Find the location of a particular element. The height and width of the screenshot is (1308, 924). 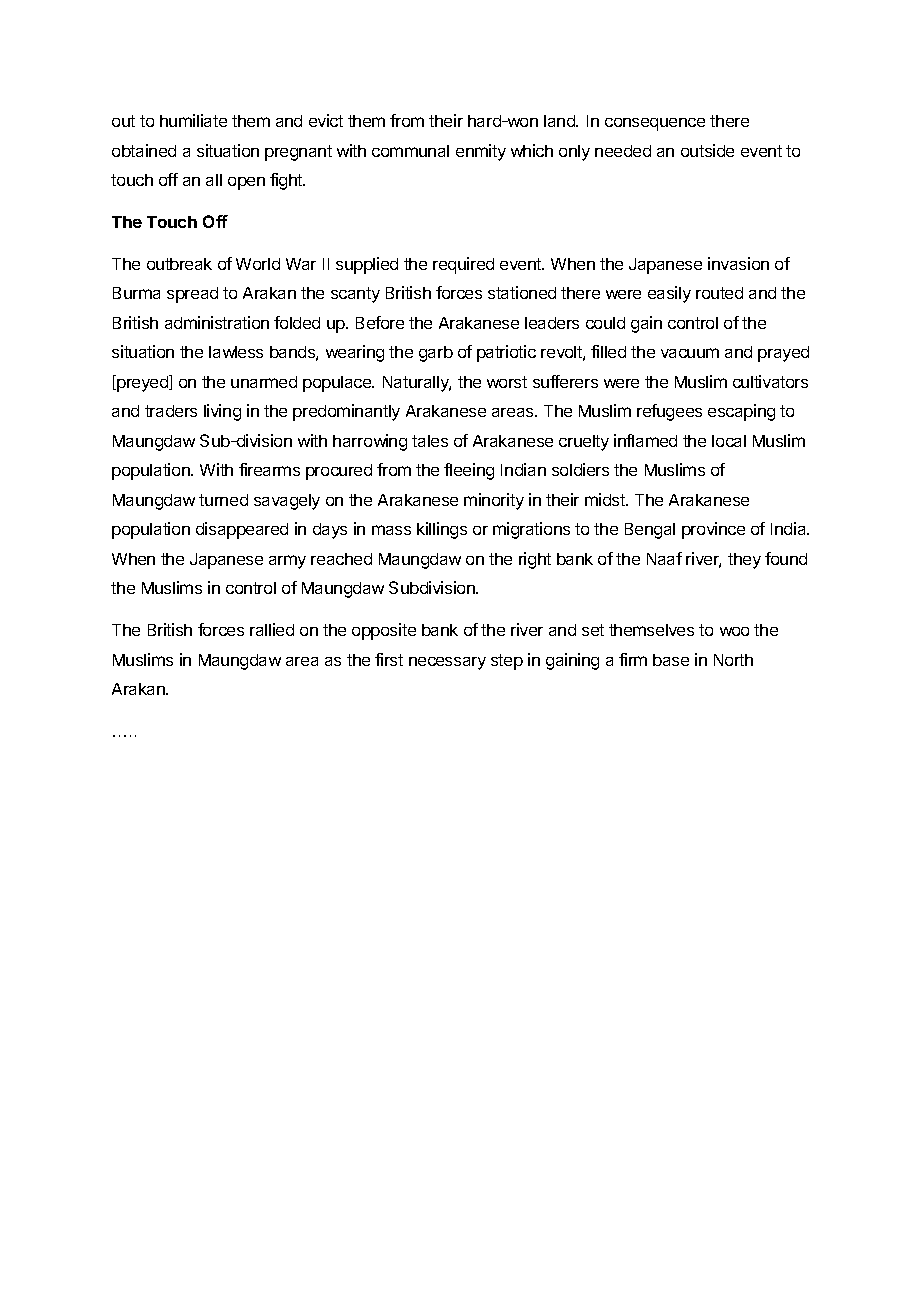

lawless is located at coordinates (236, 352).
